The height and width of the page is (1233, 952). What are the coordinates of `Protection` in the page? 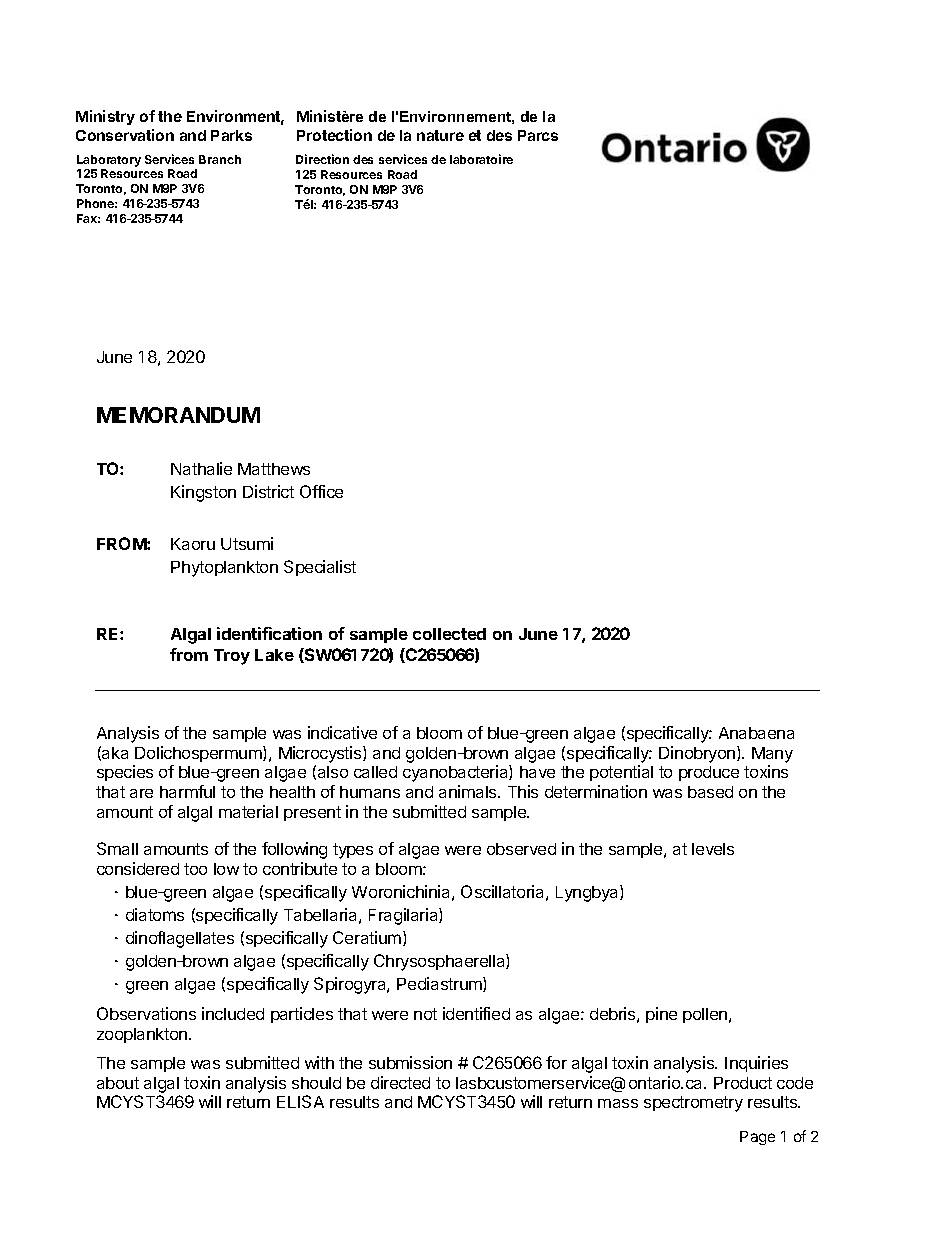 It's located at (334, 135).
